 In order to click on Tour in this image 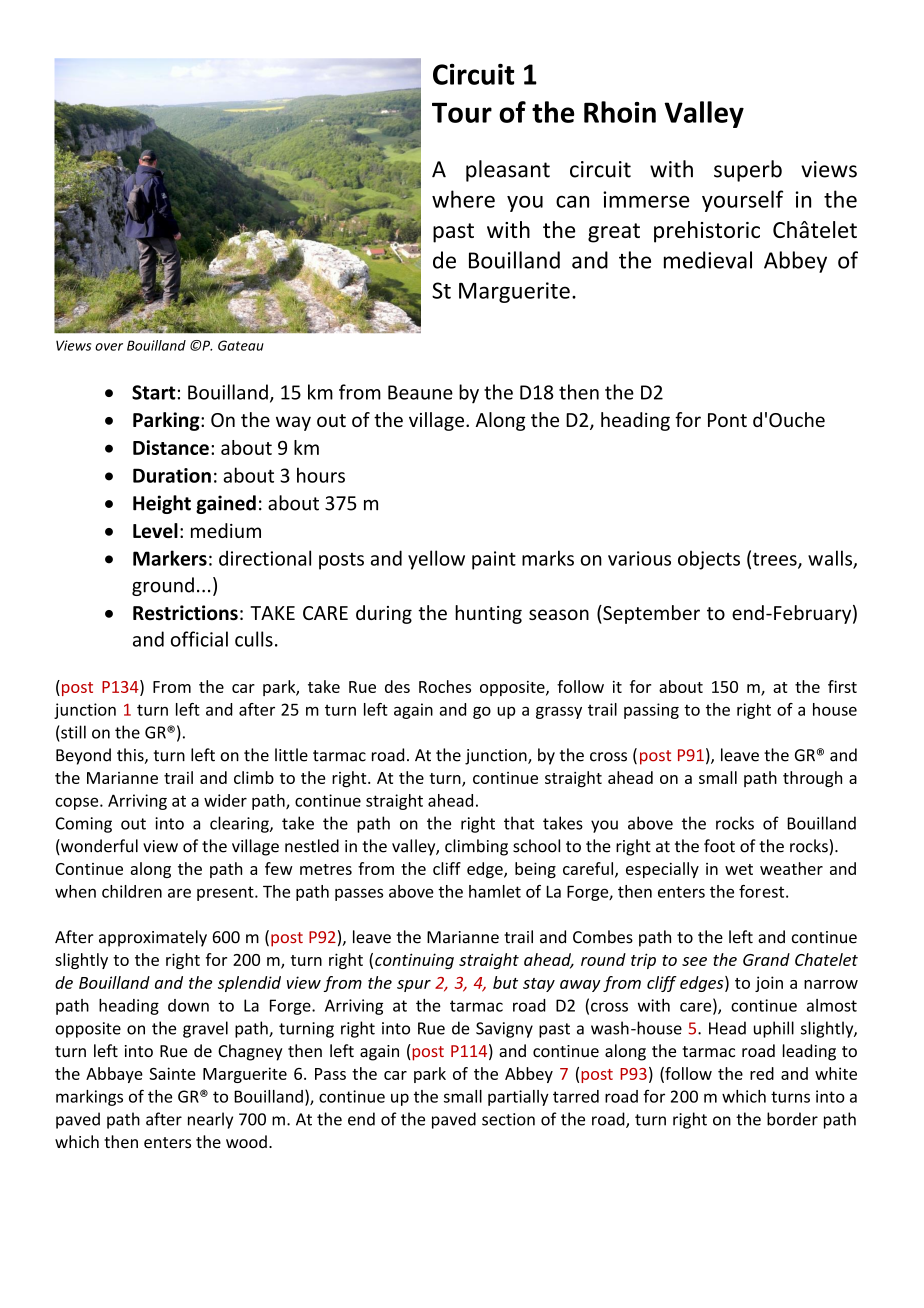, I will do `click(462, 113)`.
